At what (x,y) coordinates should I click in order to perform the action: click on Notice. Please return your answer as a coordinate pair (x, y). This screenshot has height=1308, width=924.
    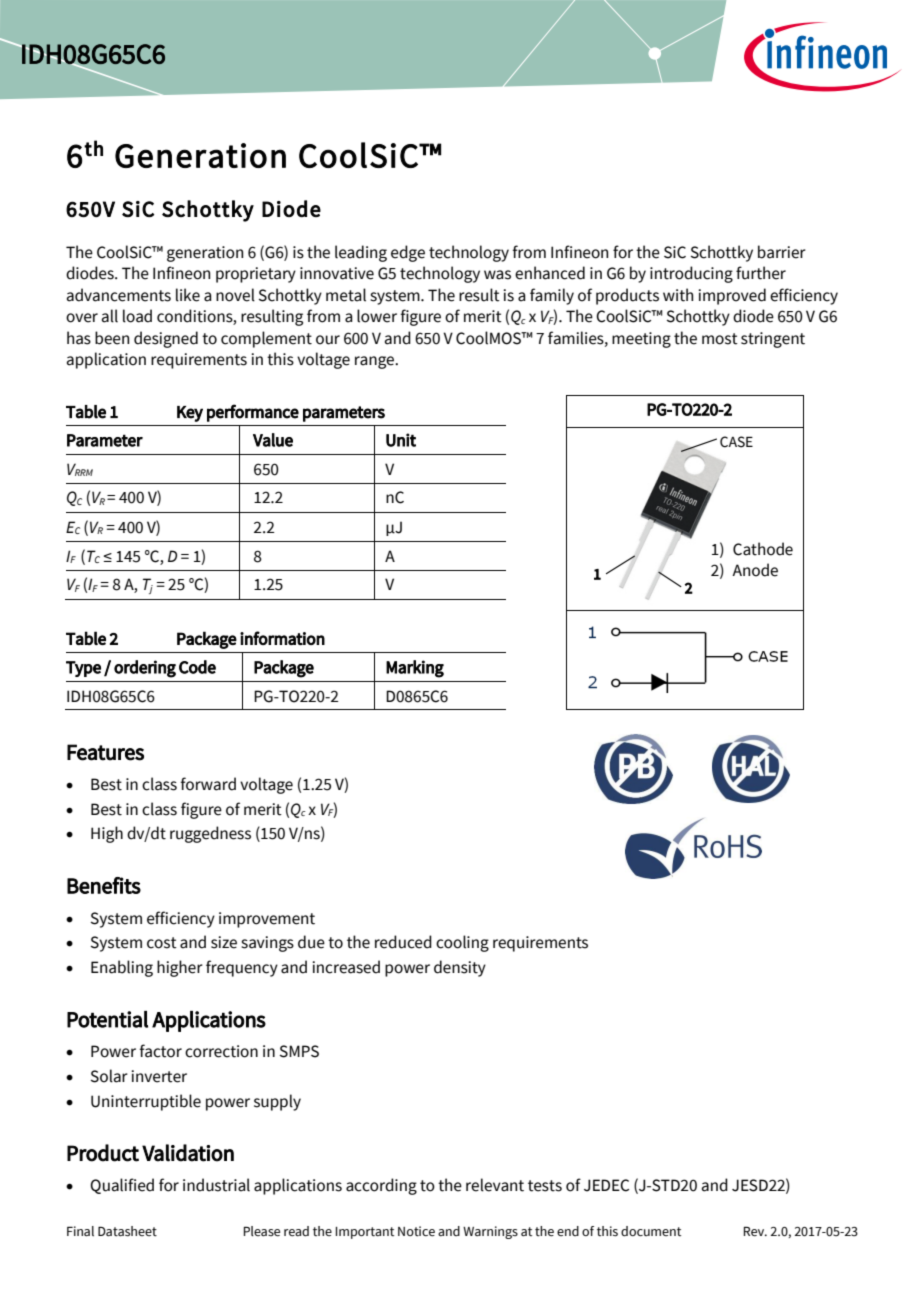
    Looking at the image, I should click on (416, 1231).
